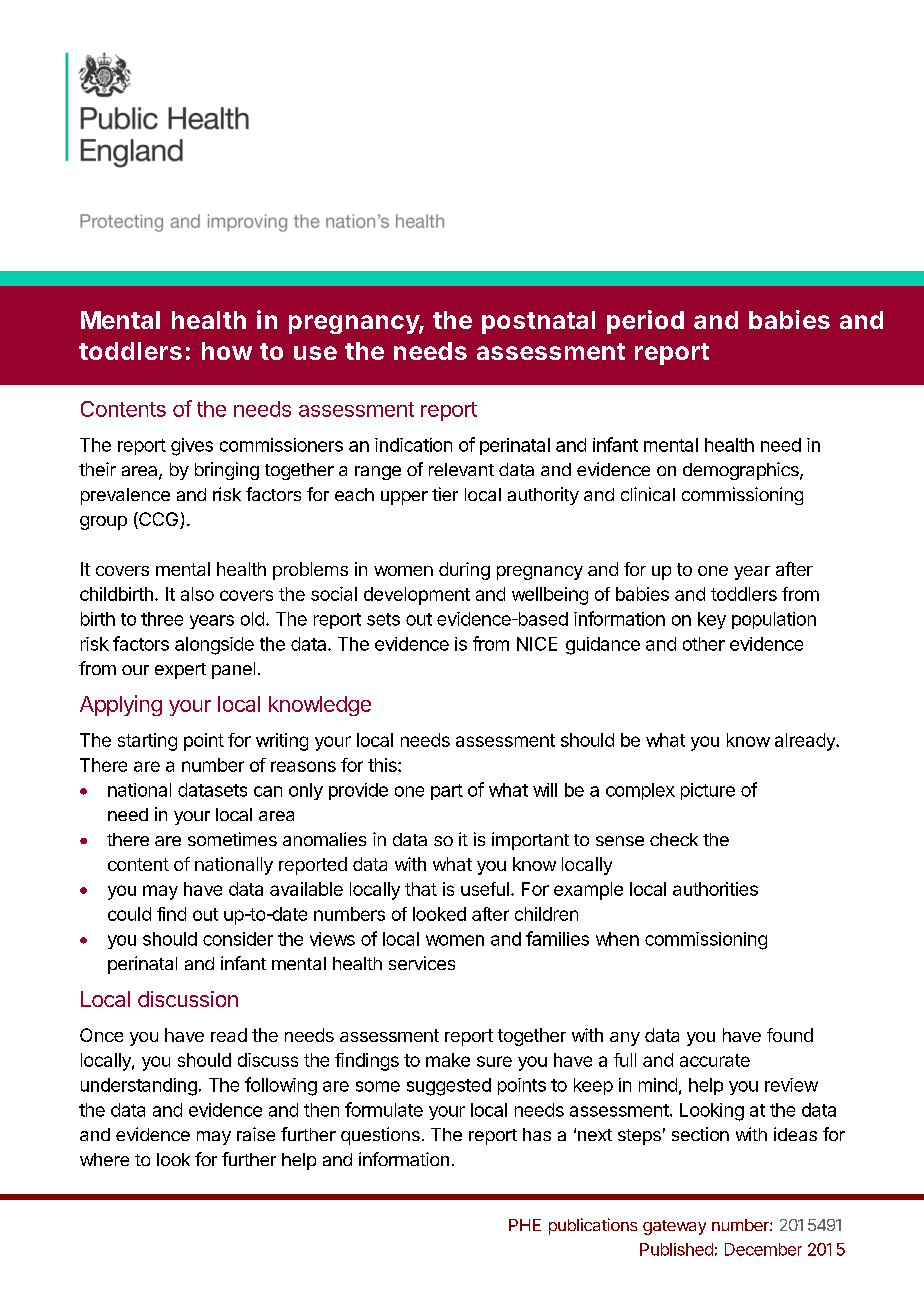 This image has width=924, height=1308. What do you see at coordinates (104, 1159) in the image?
I see `where` at bounding box center [104, 1159].
